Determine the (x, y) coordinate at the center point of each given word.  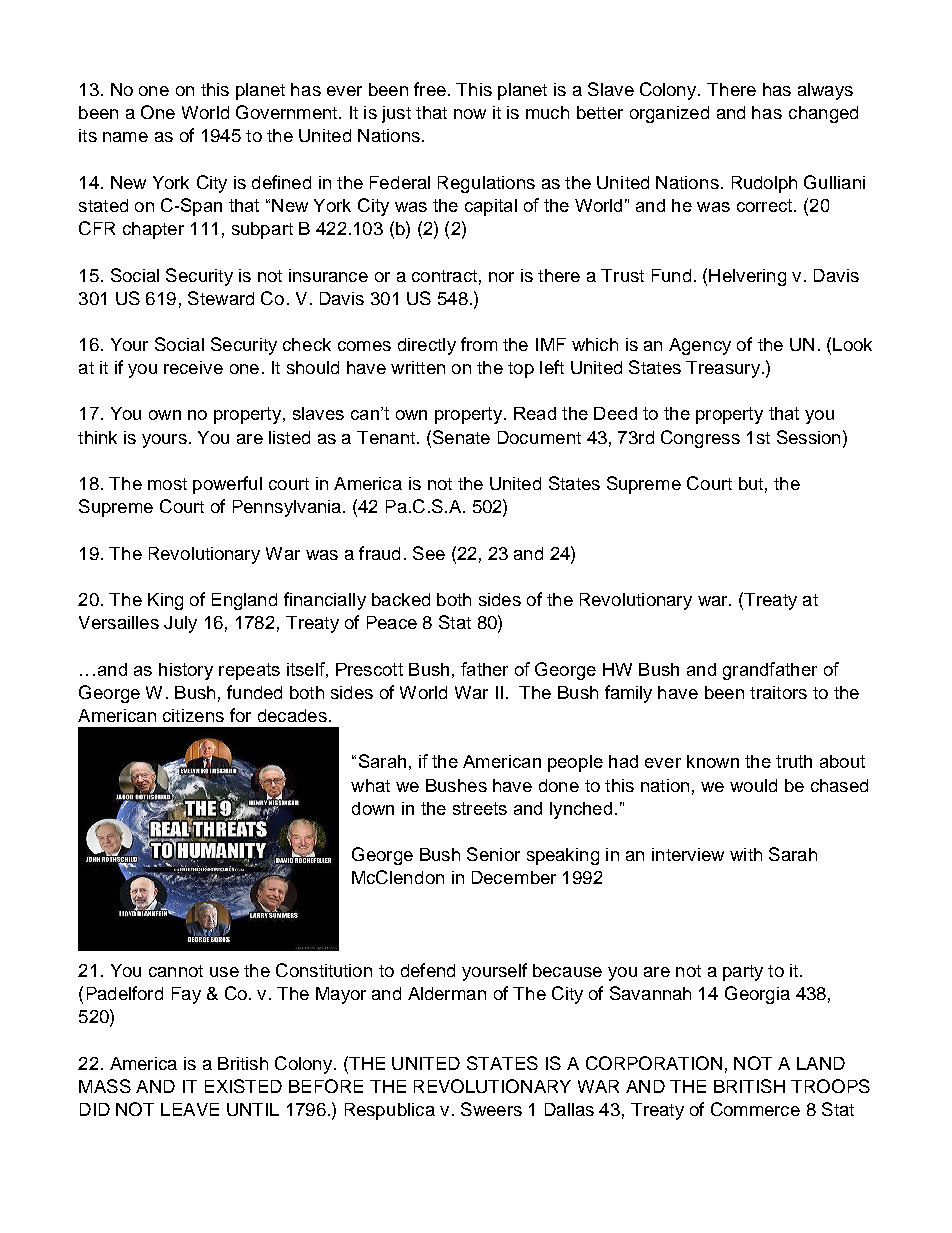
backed (401, 599)
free (430, 89)
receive (193, 367)
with (746, 854)
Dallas (569, 1109)
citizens (193, 715)
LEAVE (190, 1109)
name (125, 137)
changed (823, 114)
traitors (778, 692)
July (180, 624)
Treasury (723, 369)
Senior (493, 854)
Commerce (755, 1109)
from (479, 344)
